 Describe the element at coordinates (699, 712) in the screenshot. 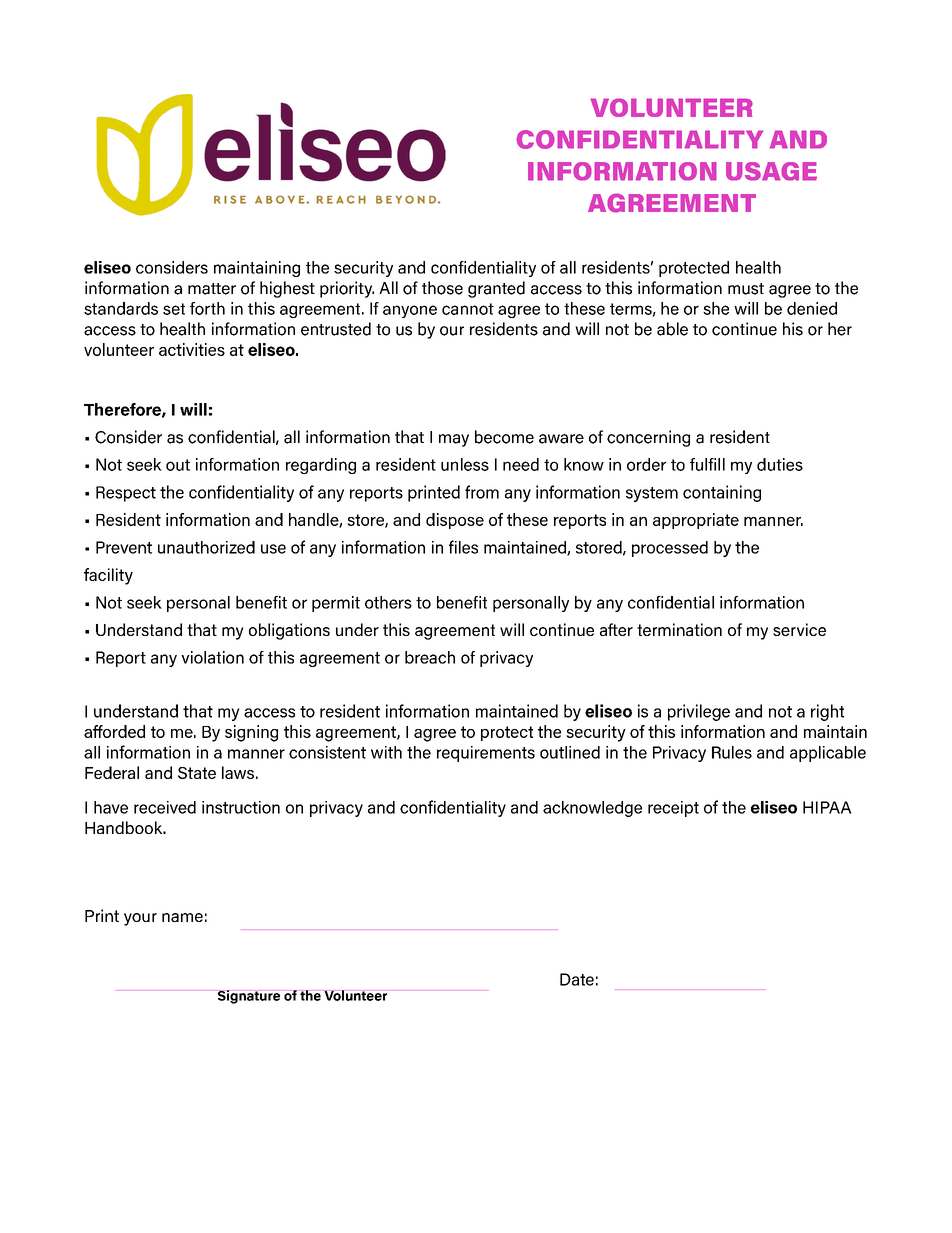

I see `privilege` at that location.
